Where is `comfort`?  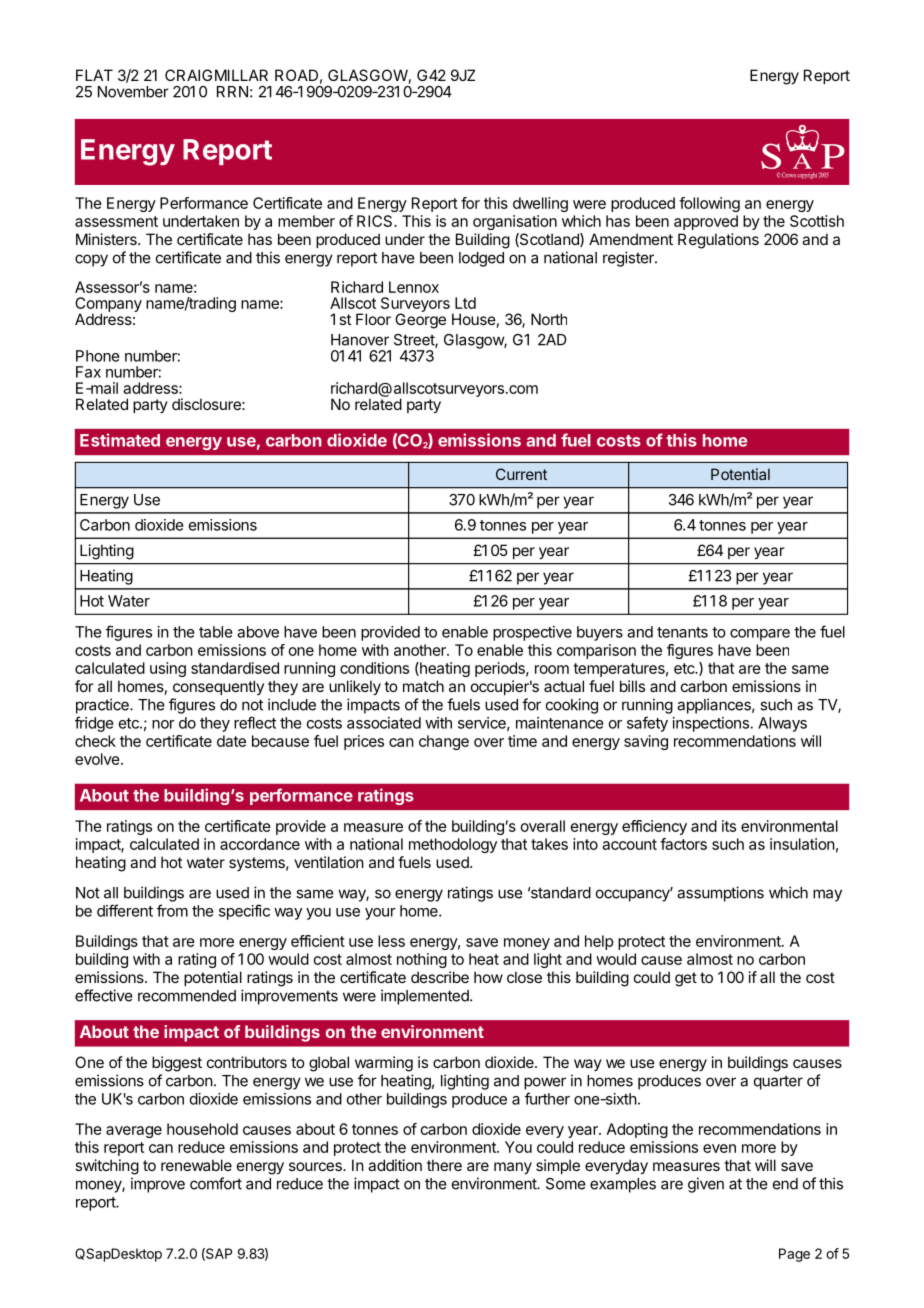 comfort is located at coordinates (216, 1183).
